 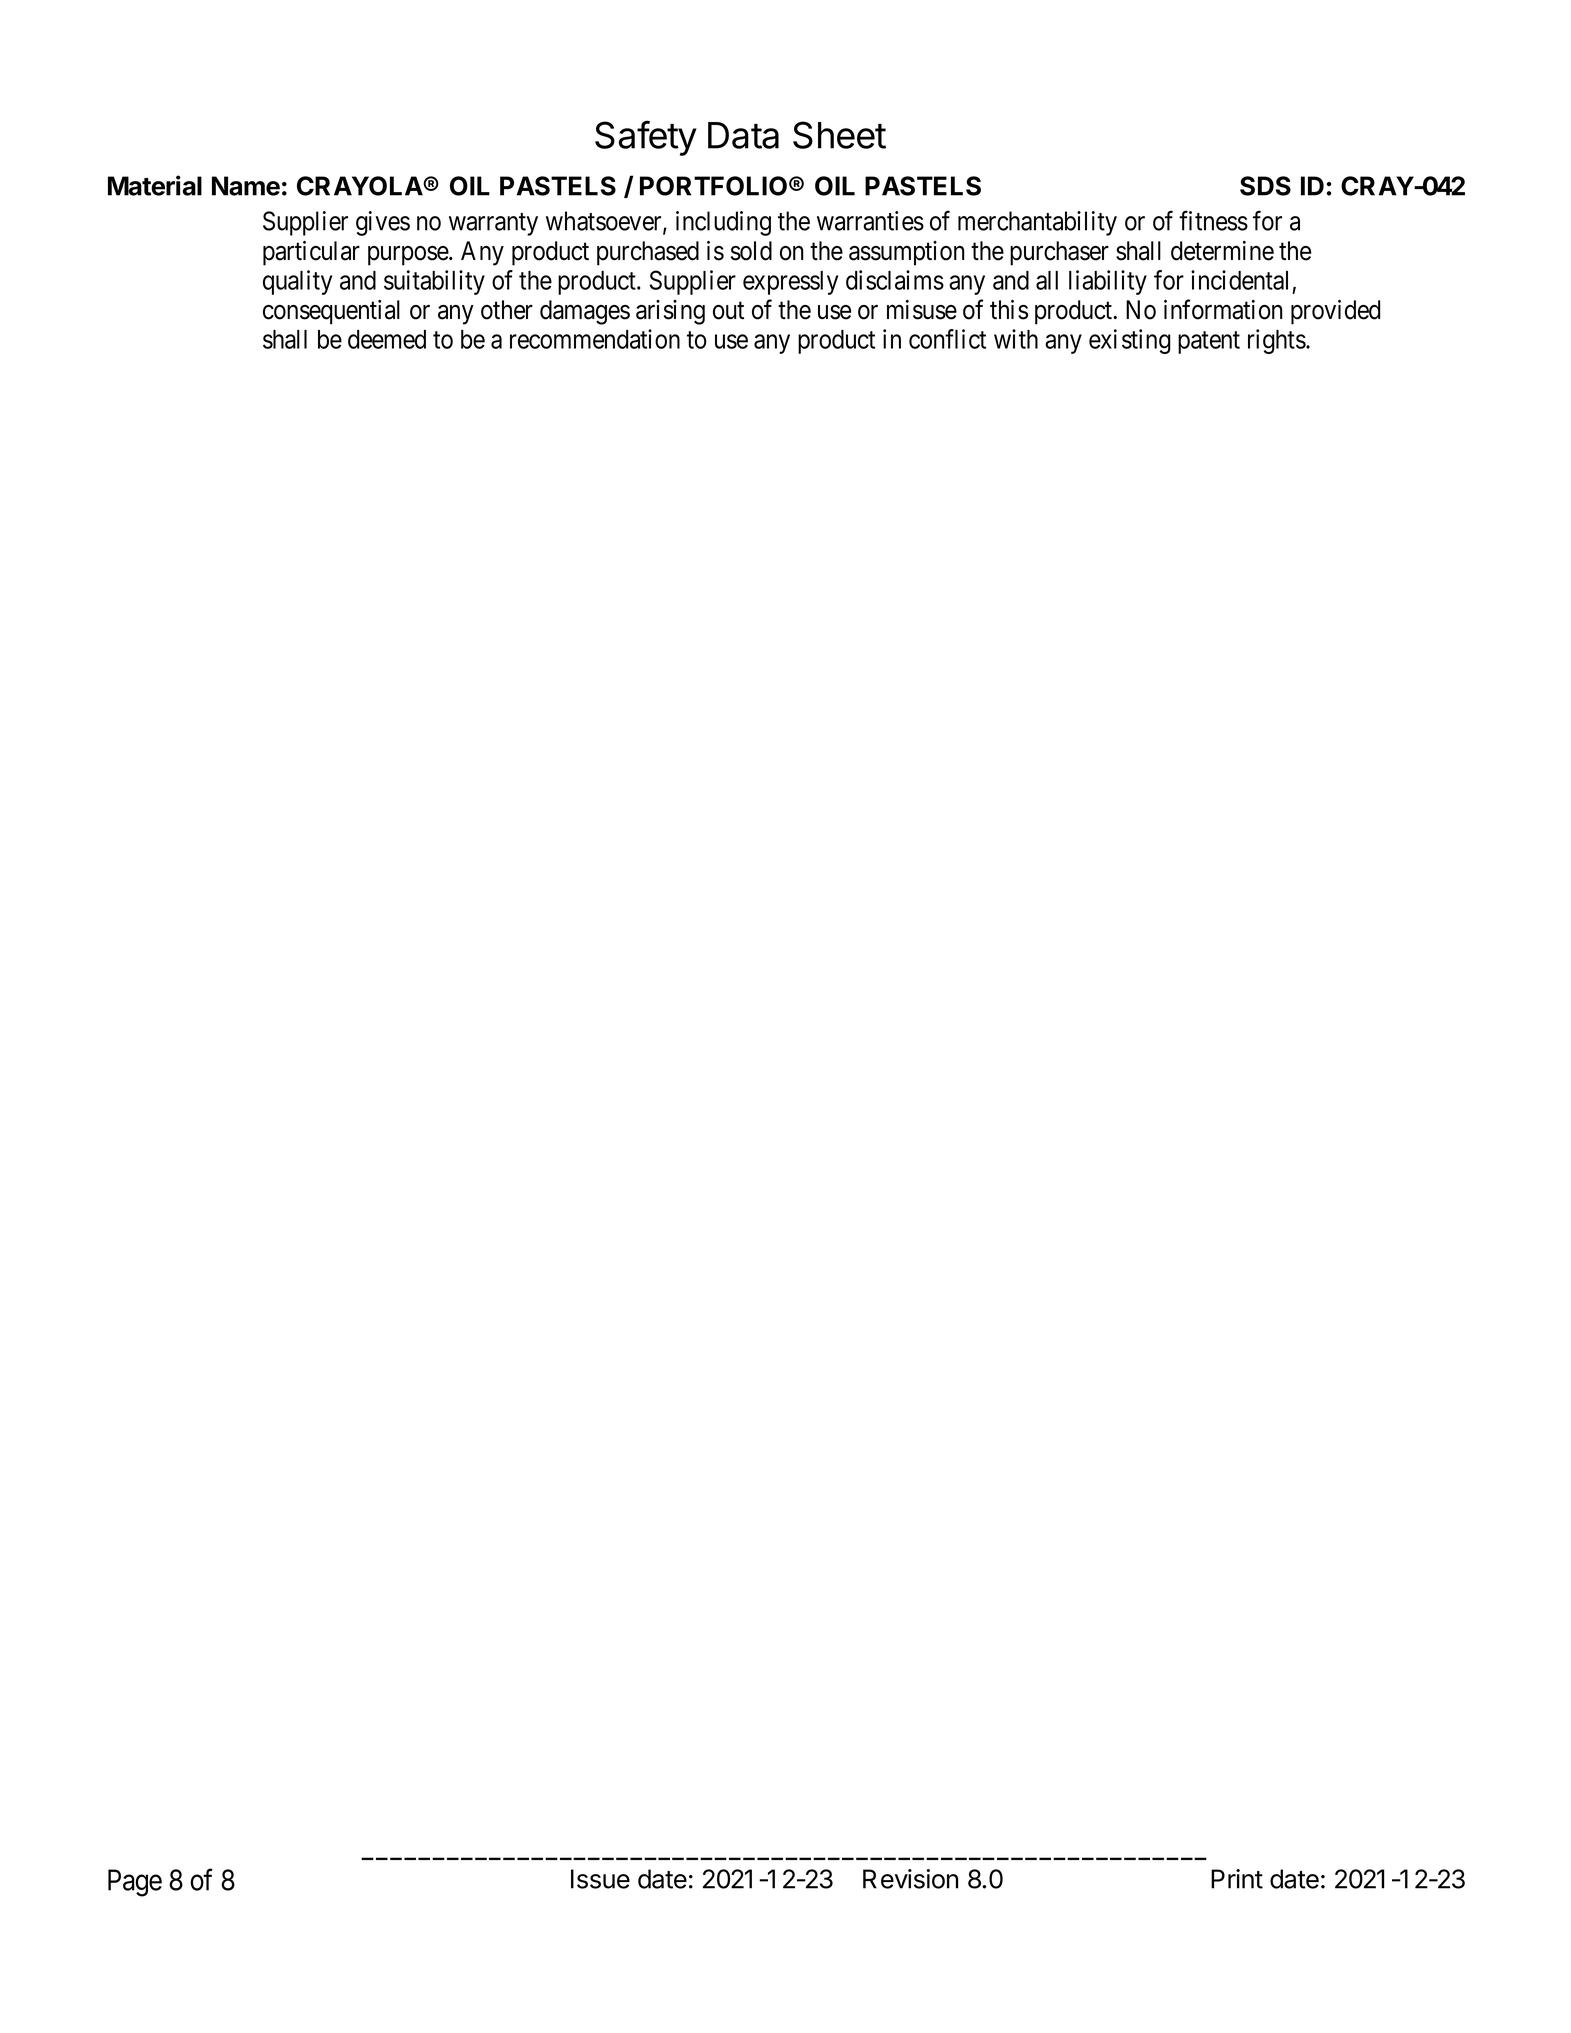 What do you see at coordinates (713, 186) in the screenshot?
I see `PORTFOLIO` at bounding box center [713, 186].
